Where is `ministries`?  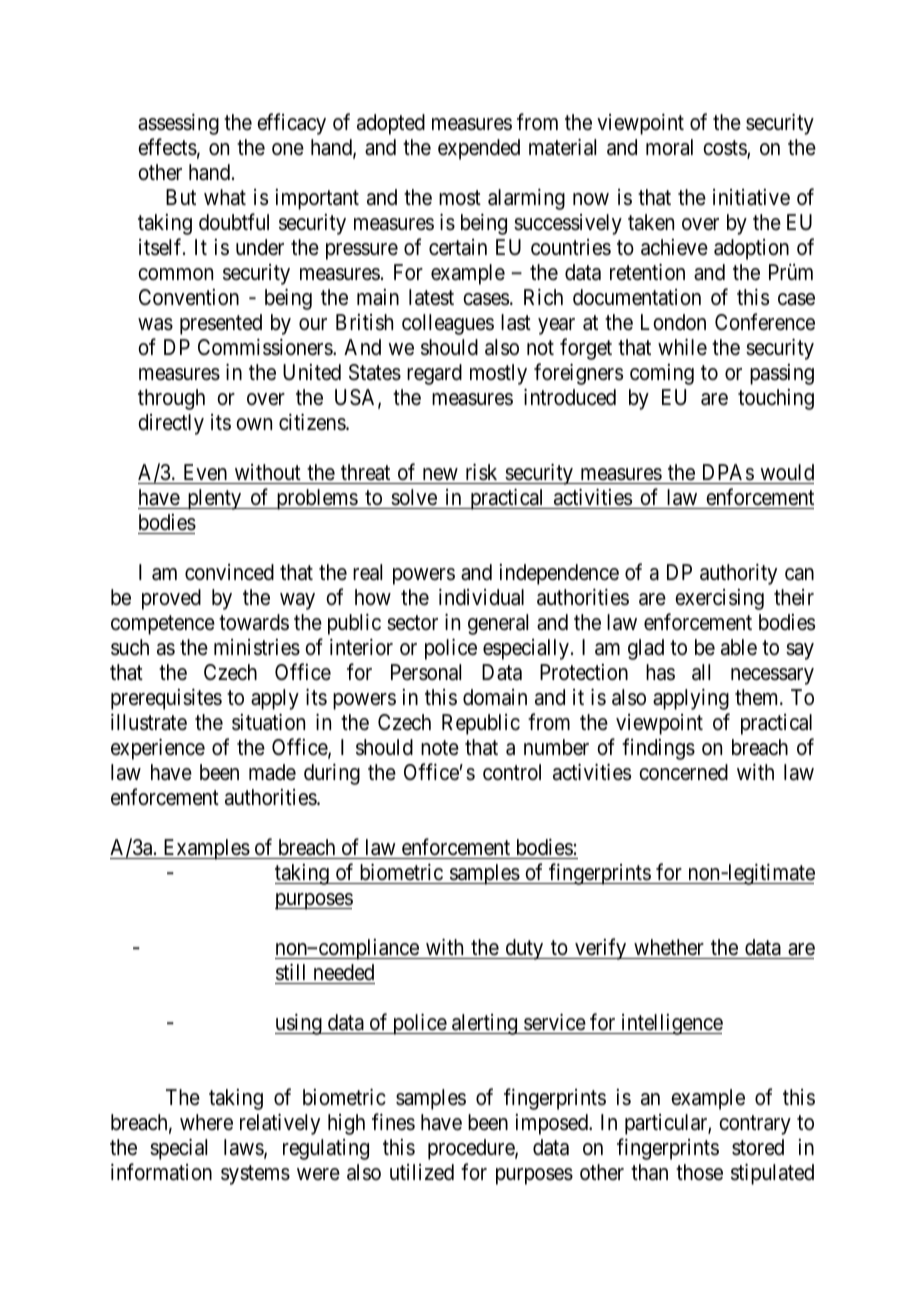 ministries is located at coordinates (257, 647).
